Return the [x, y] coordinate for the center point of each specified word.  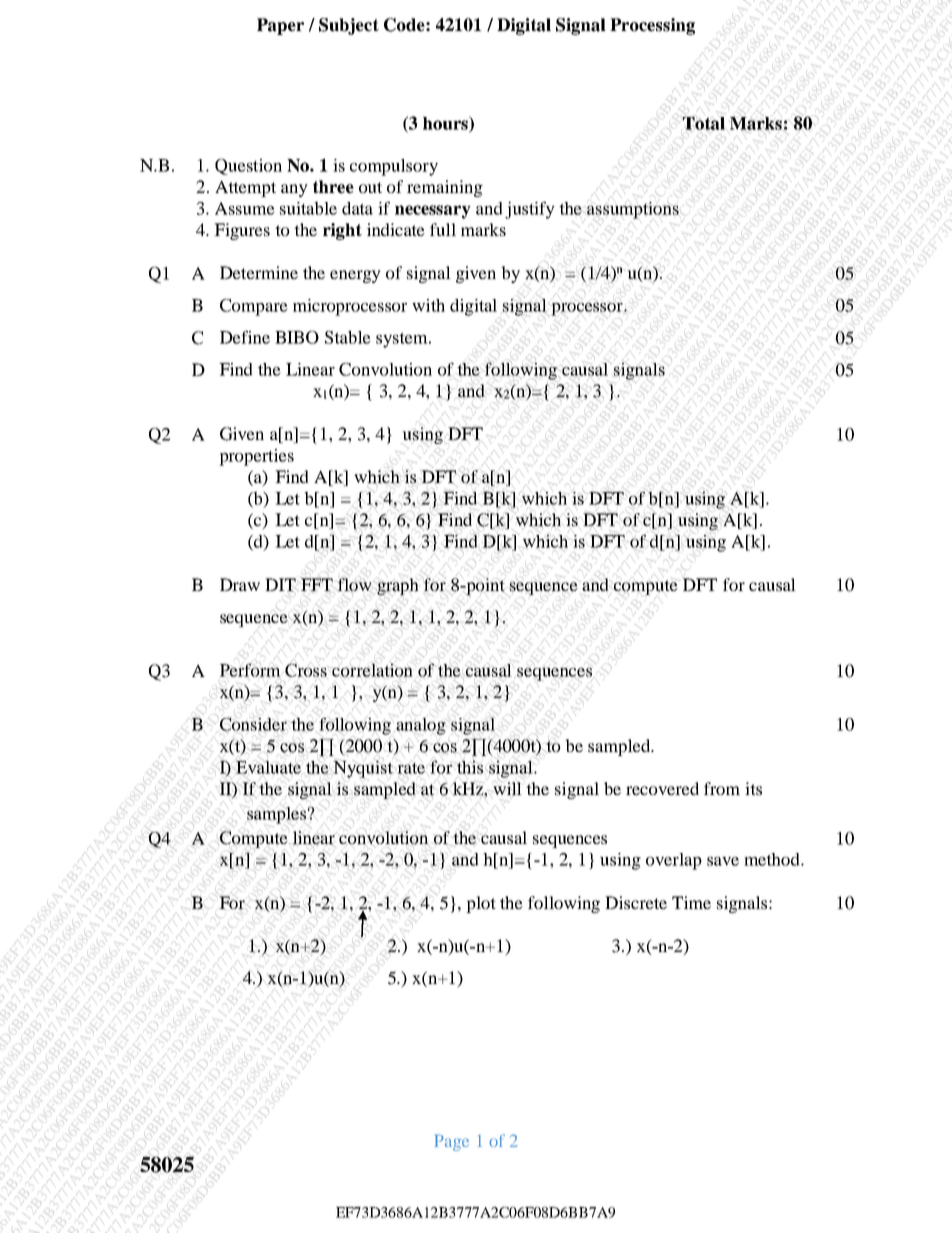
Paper [280, 26]
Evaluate [268, 767]
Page [452, 1142]
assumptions [633, 210]
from [722, 788]
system [403, 340]
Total [703, 123]
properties [256, 457]
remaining [445, 188]
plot [481, 904]
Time [691, 902]
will [507, 789]
